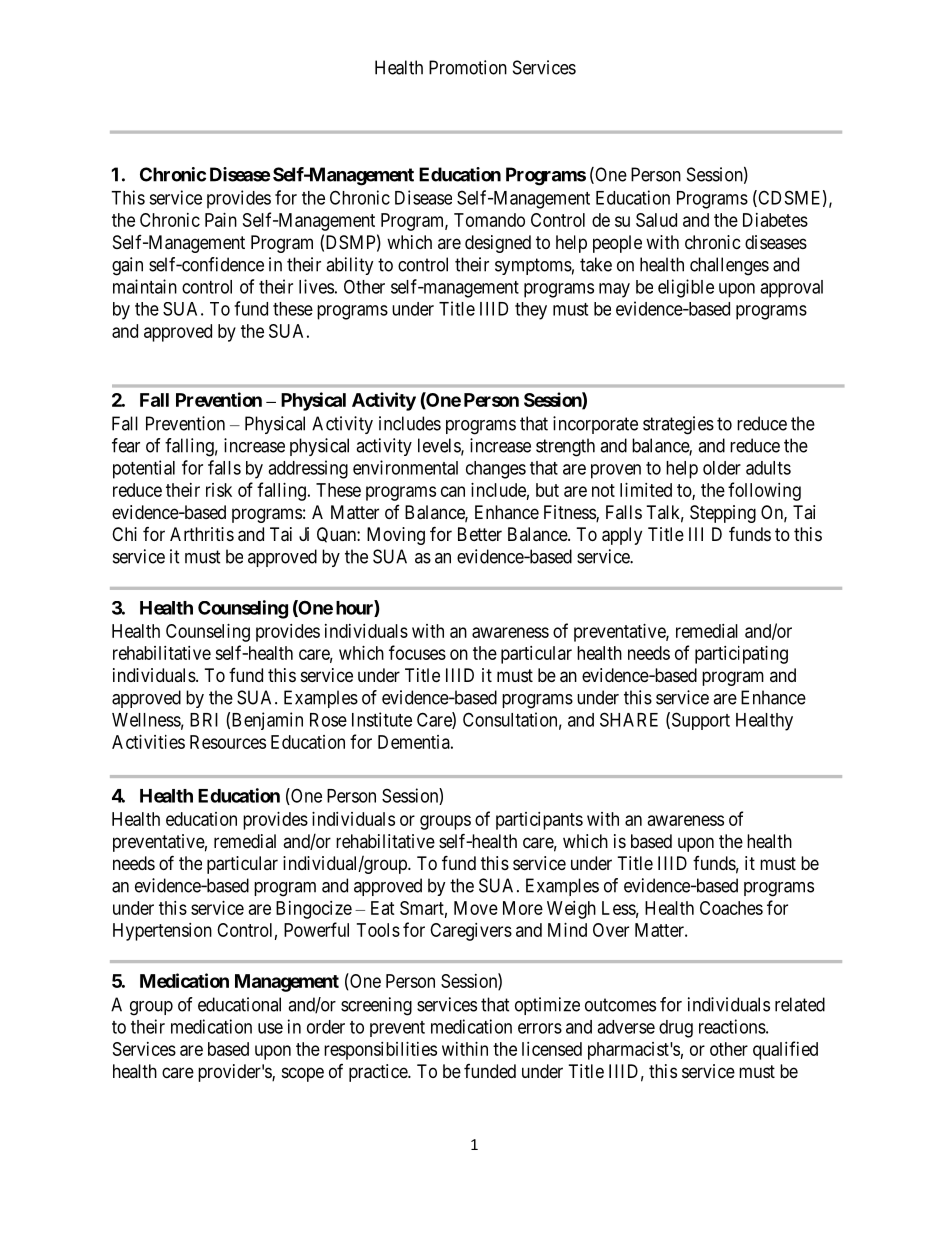  I want to click on Pain, so click(221, 220).
